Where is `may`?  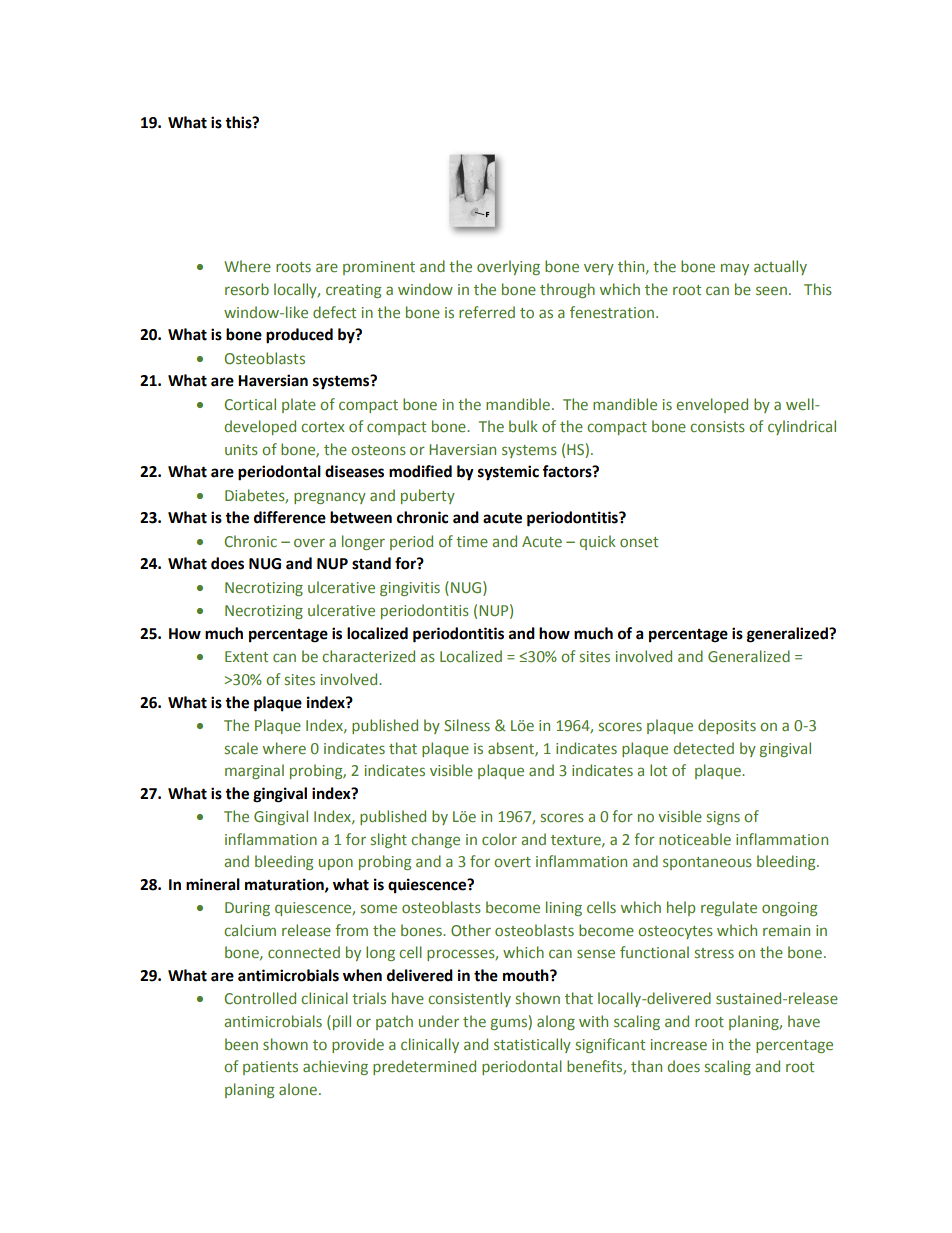 may is located at coordinates (735, 269).
